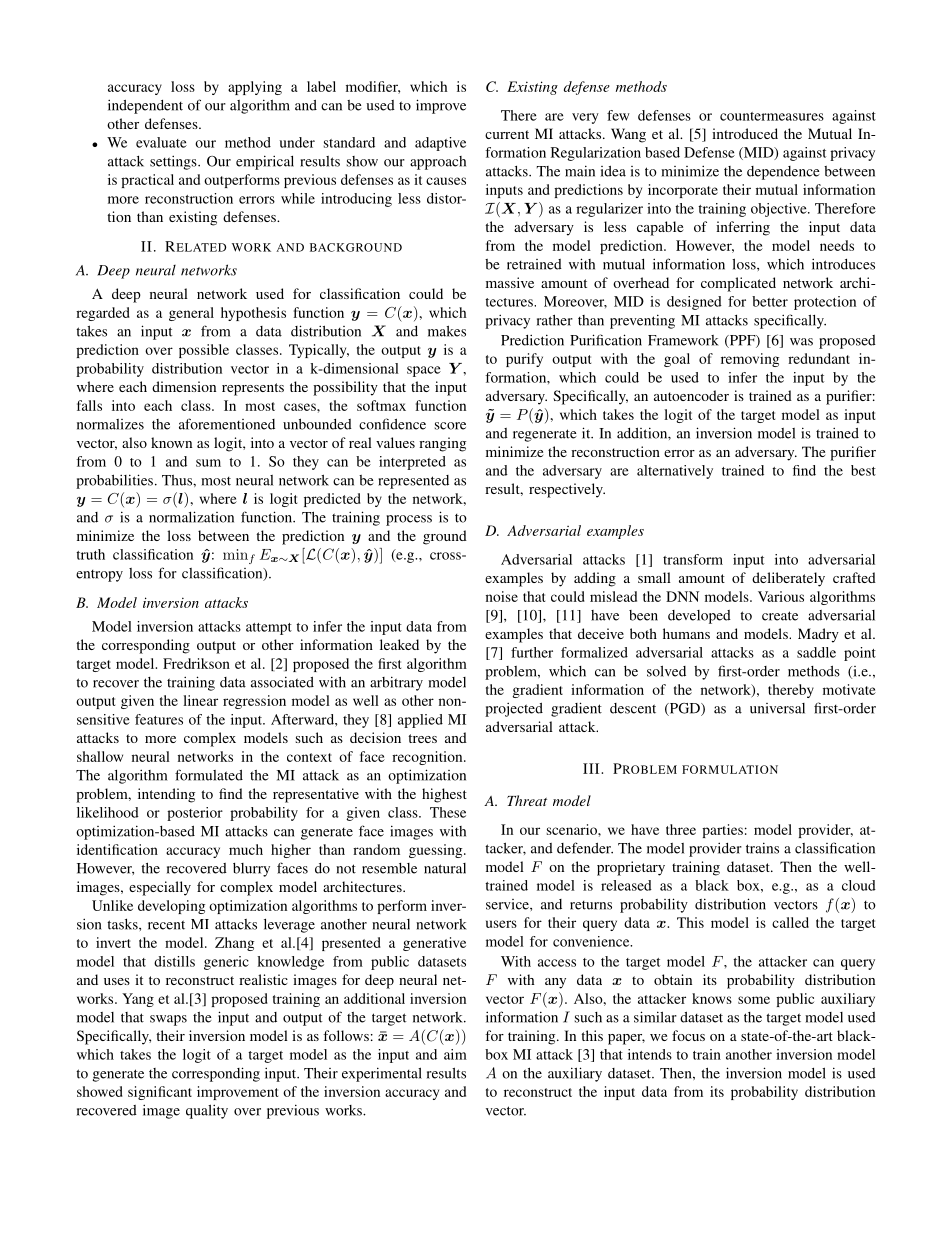 This image has height=1233, width=952. I want to click on aim, so click(455, 1054).
